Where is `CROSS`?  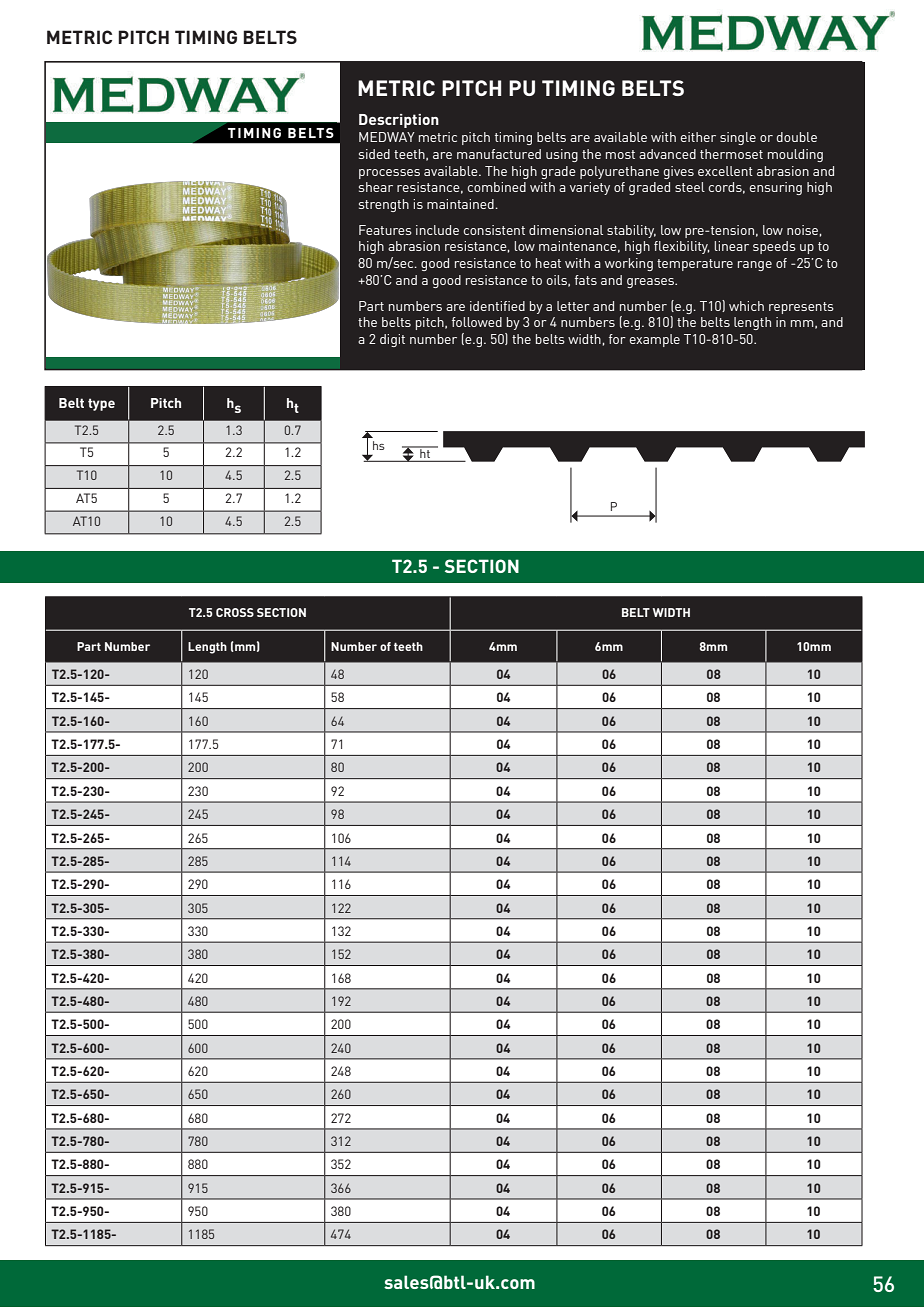 CROSS is located at coordinates (235, 612).
